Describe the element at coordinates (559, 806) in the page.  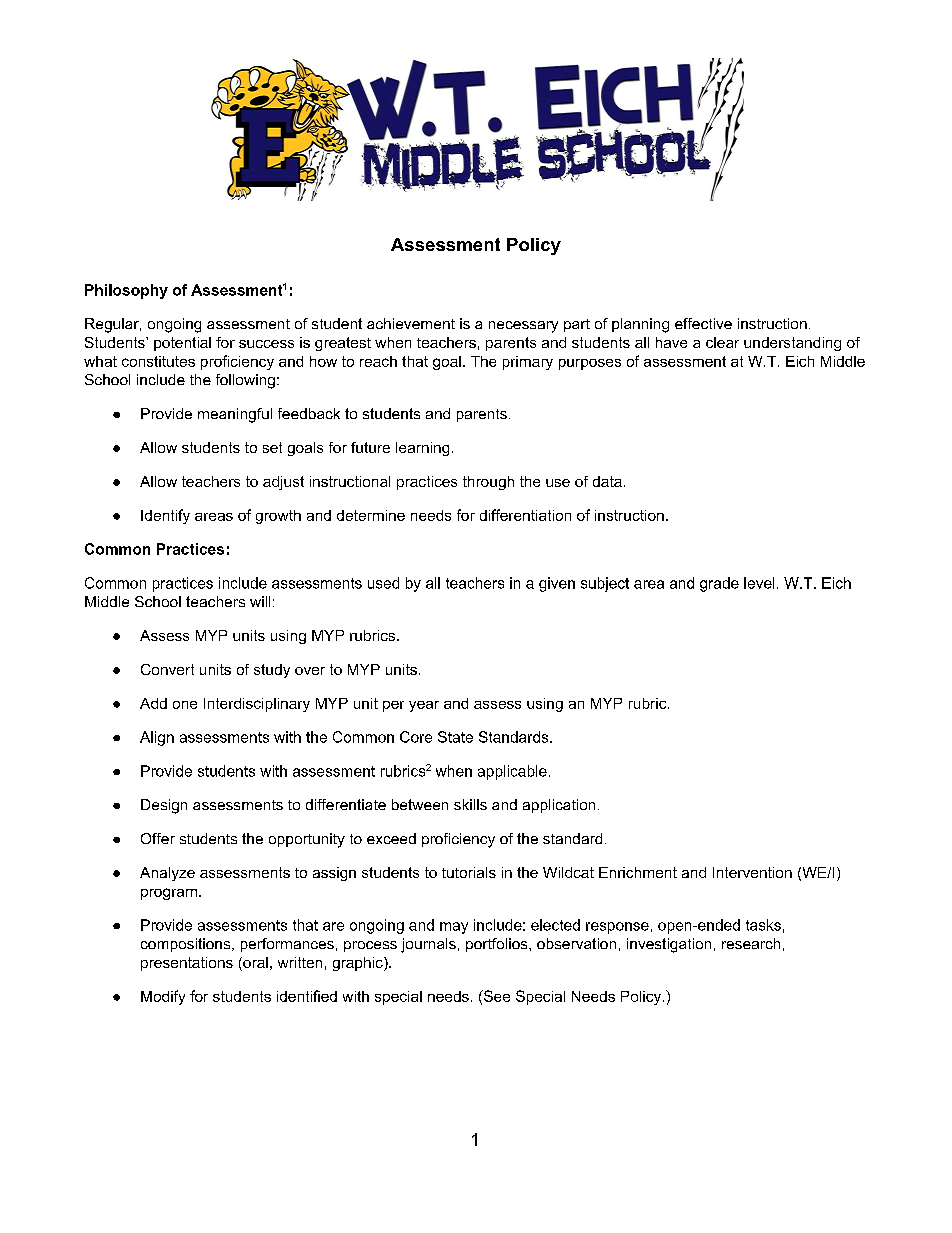
I see `application` at that location.
